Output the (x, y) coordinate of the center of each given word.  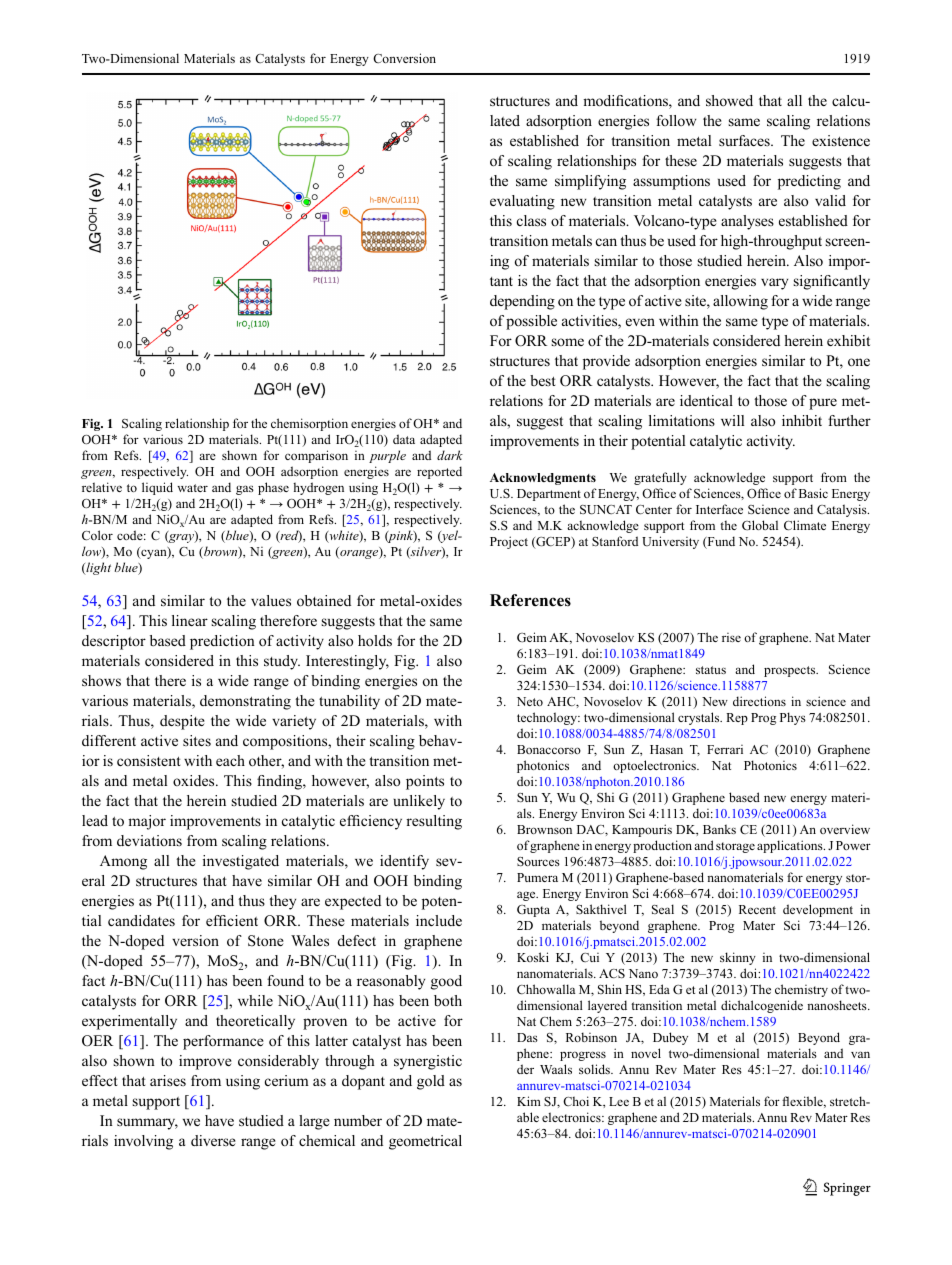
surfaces (745, 140)
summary (147, 1124)
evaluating (522, 202)
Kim (529, 1101)
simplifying (590, 182)
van (860, 1054)
